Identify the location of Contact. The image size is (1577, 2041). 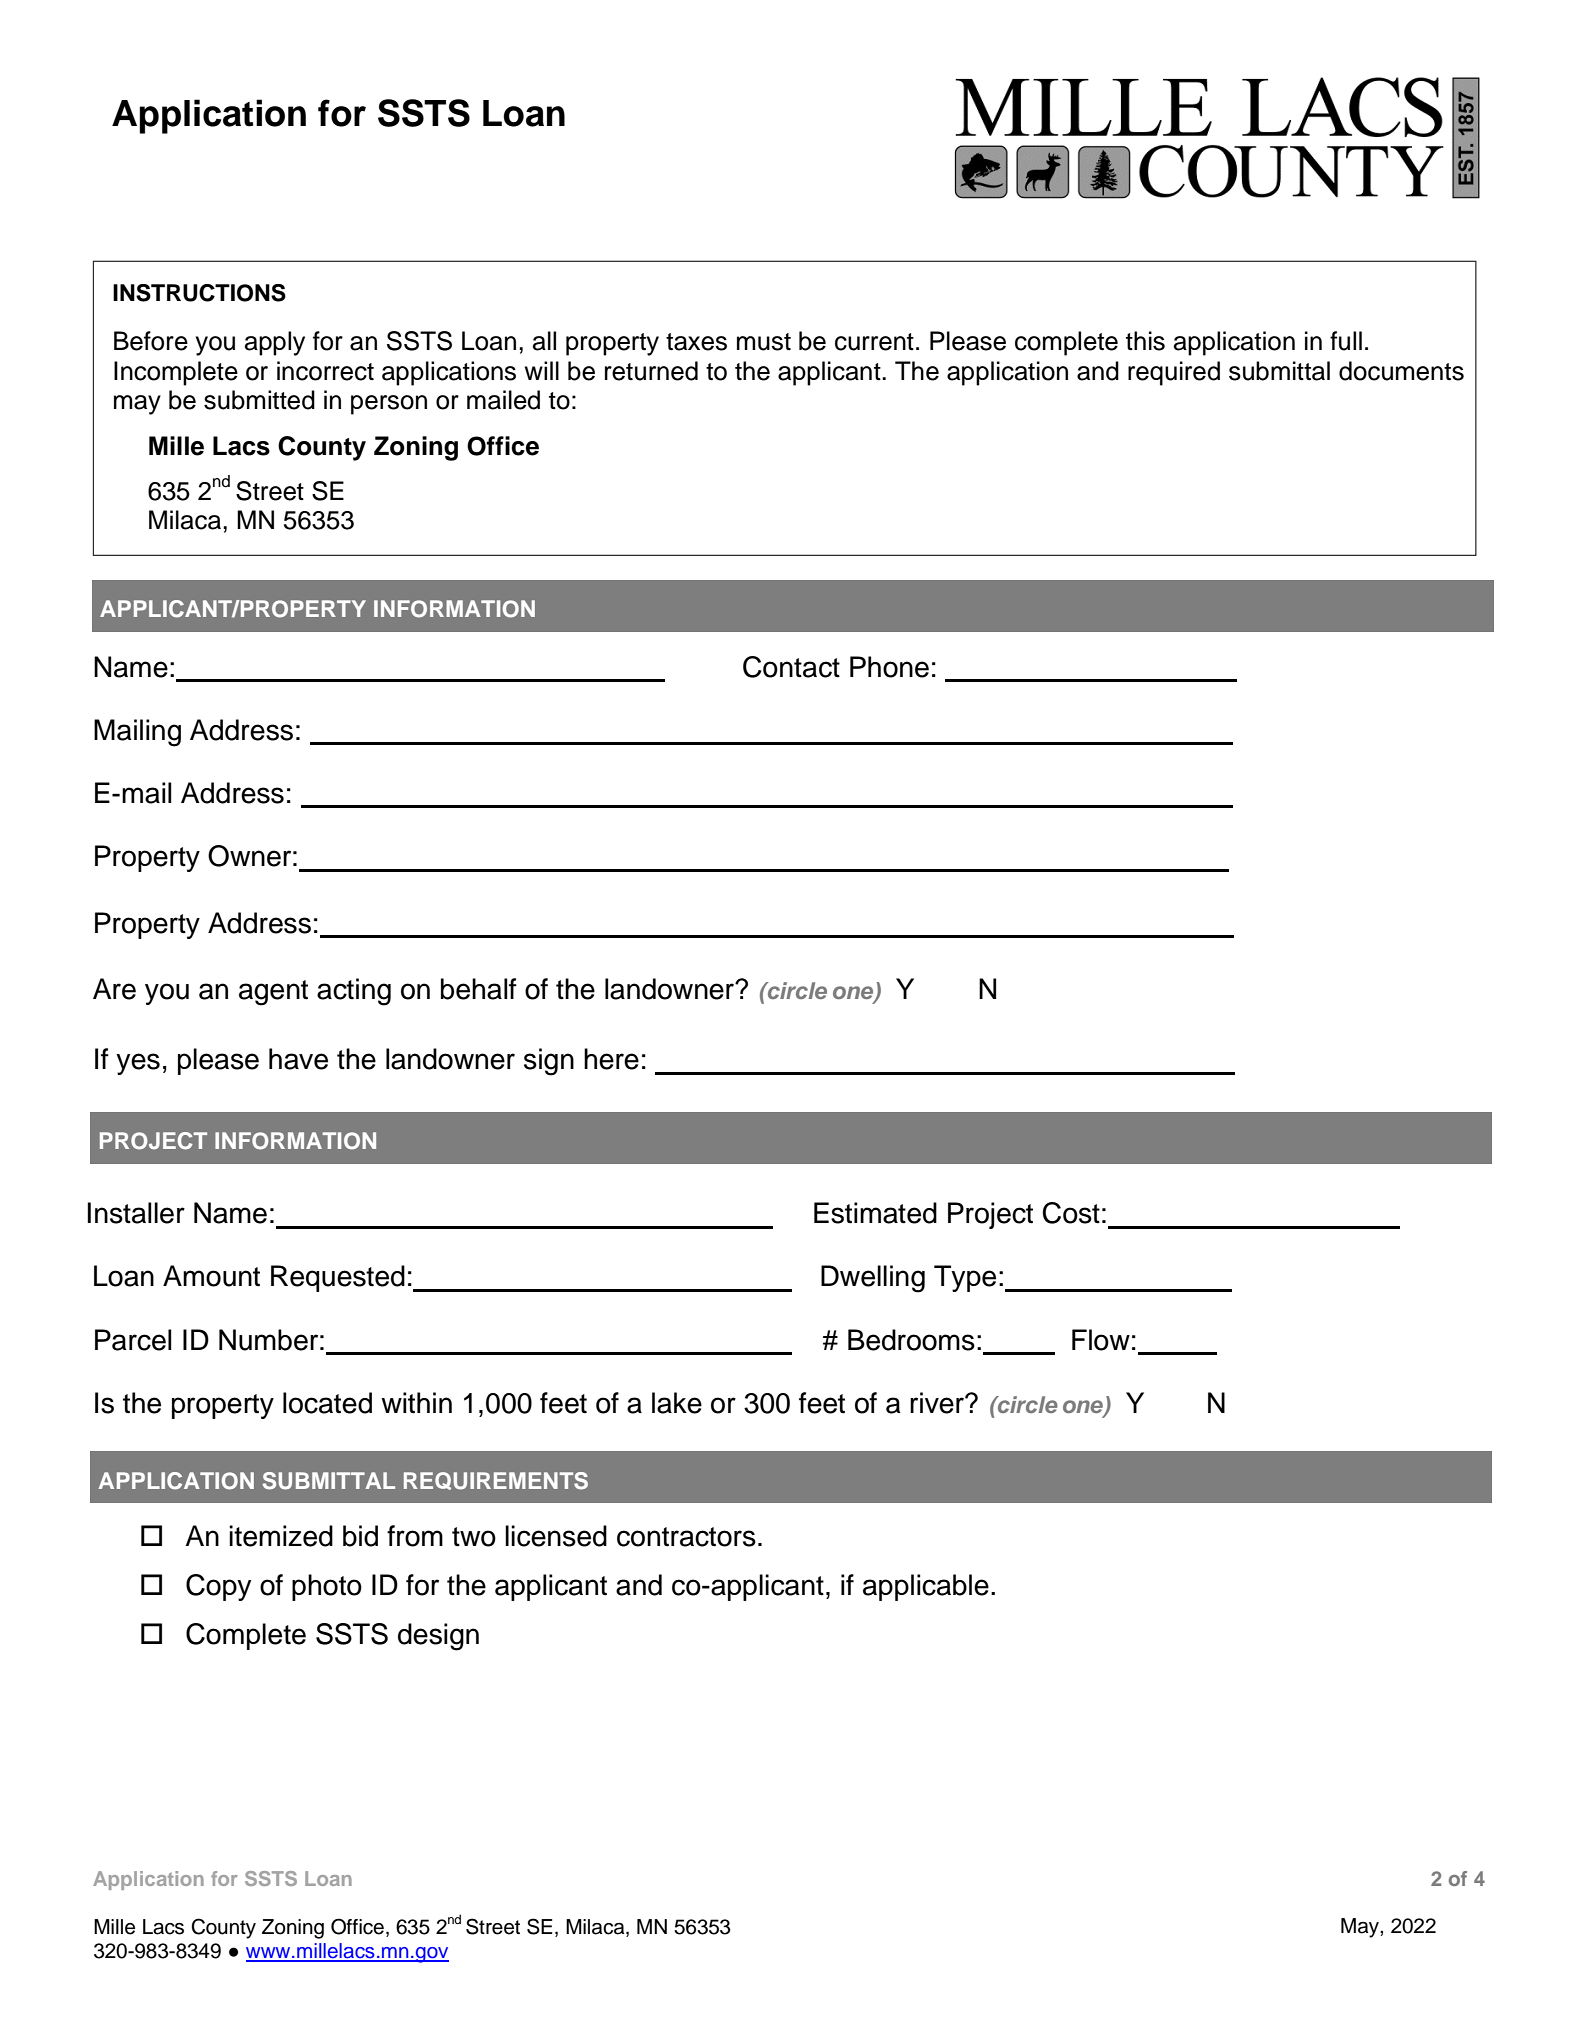
(791, 667).
